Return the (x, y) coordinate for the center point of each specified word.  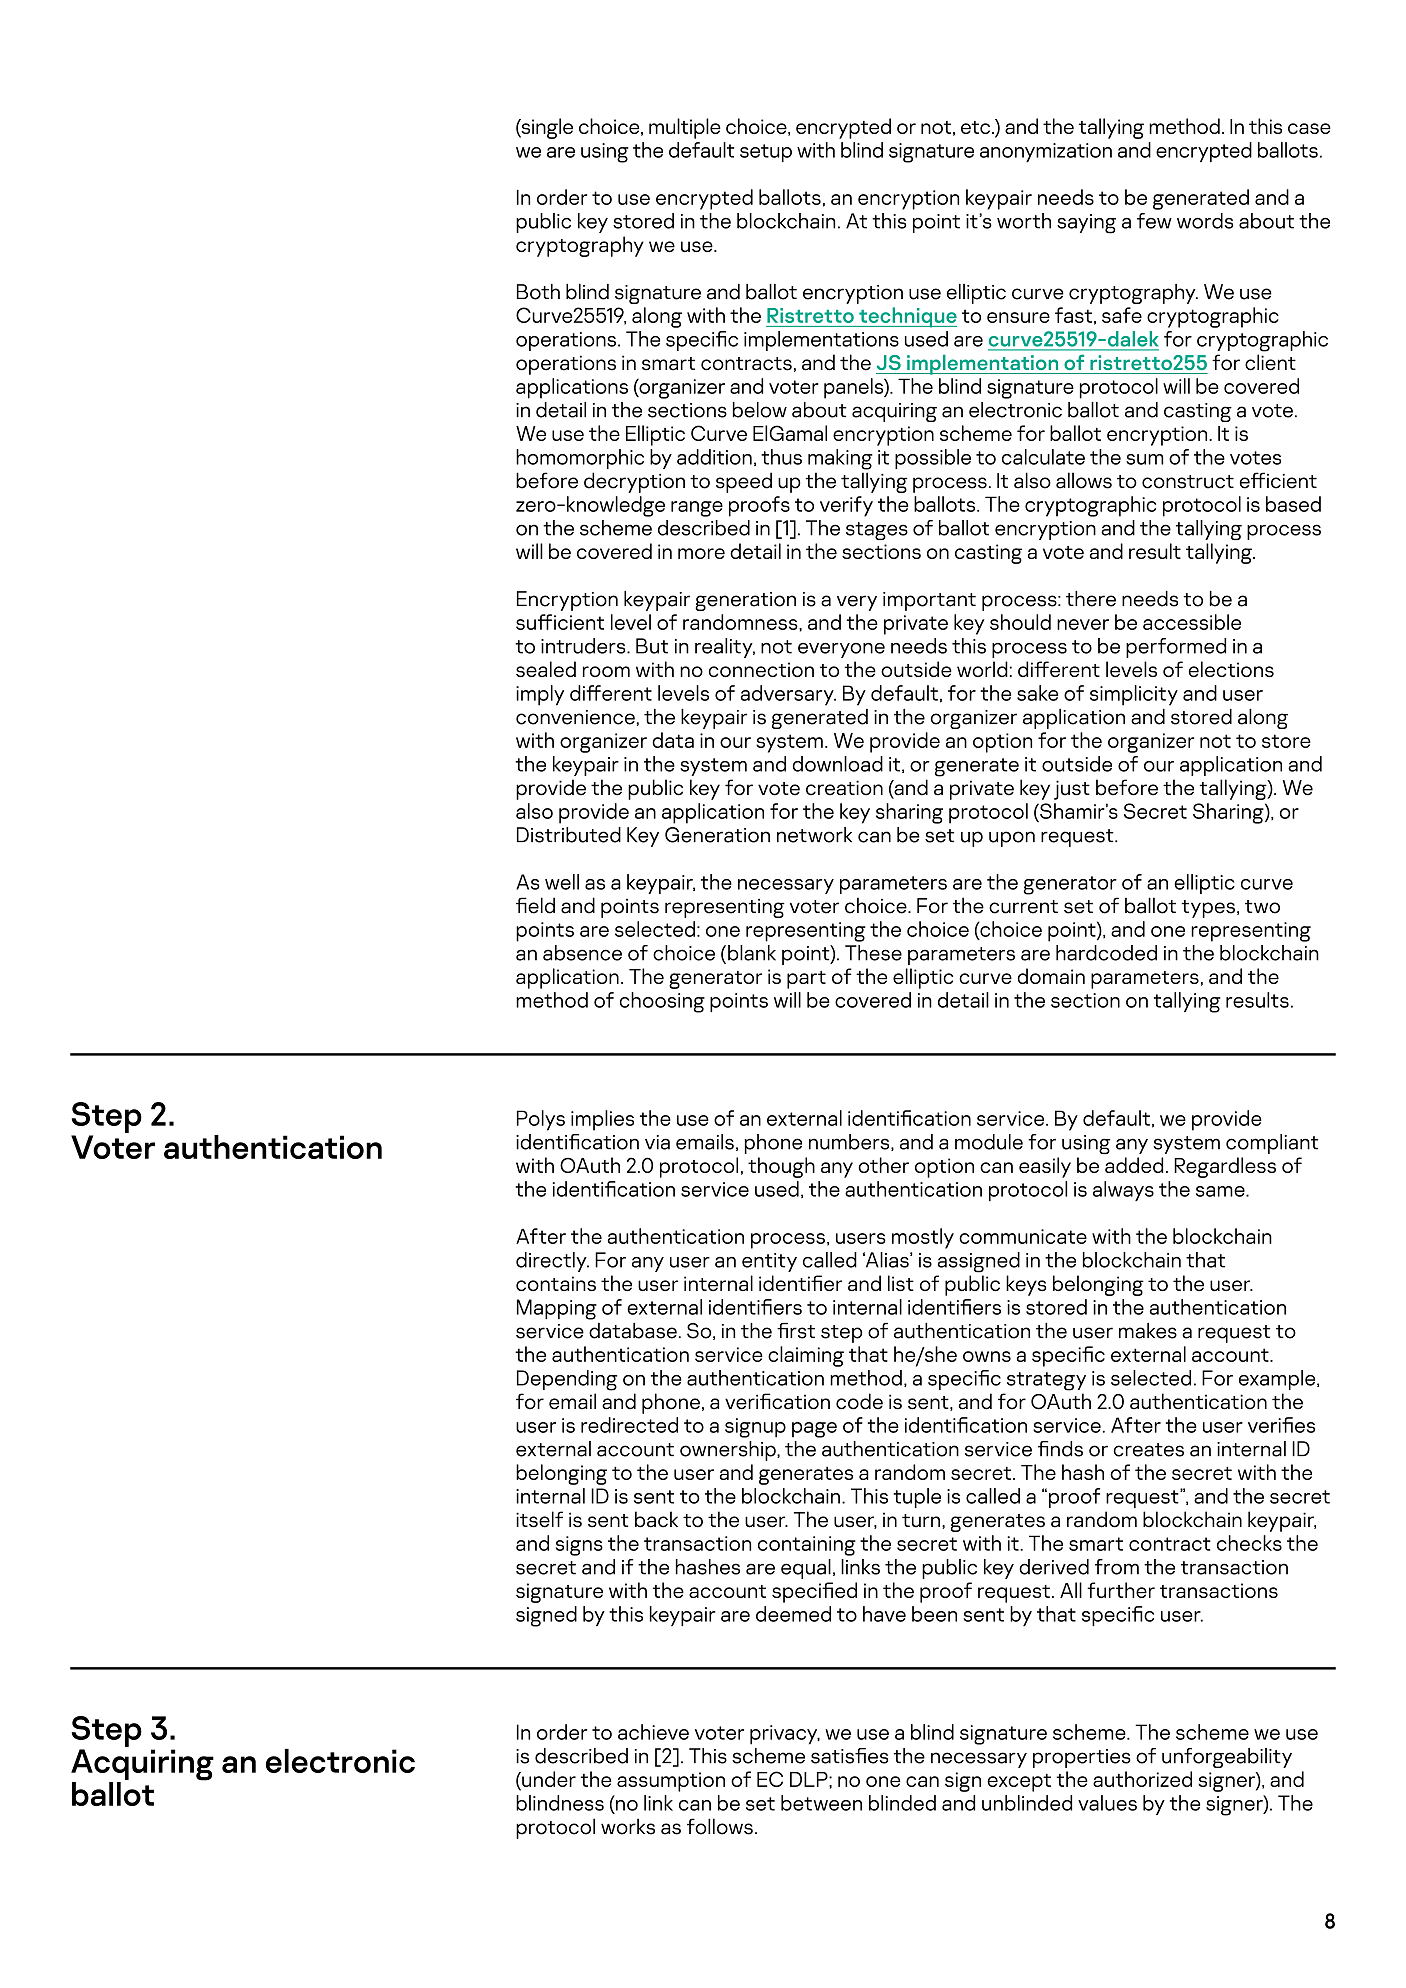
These (873, 953)
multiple (685, 128)
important (929, 601)
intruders (584, 646)
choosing (662, 1002)
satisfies (849, 1756)
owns (987, 1356)
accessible (1192, 622)
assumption (671, 1782)
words (1205, 221)
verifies (1281, 1425)
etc (975, 127)
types (1208, 909)
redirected (629, 1425)
